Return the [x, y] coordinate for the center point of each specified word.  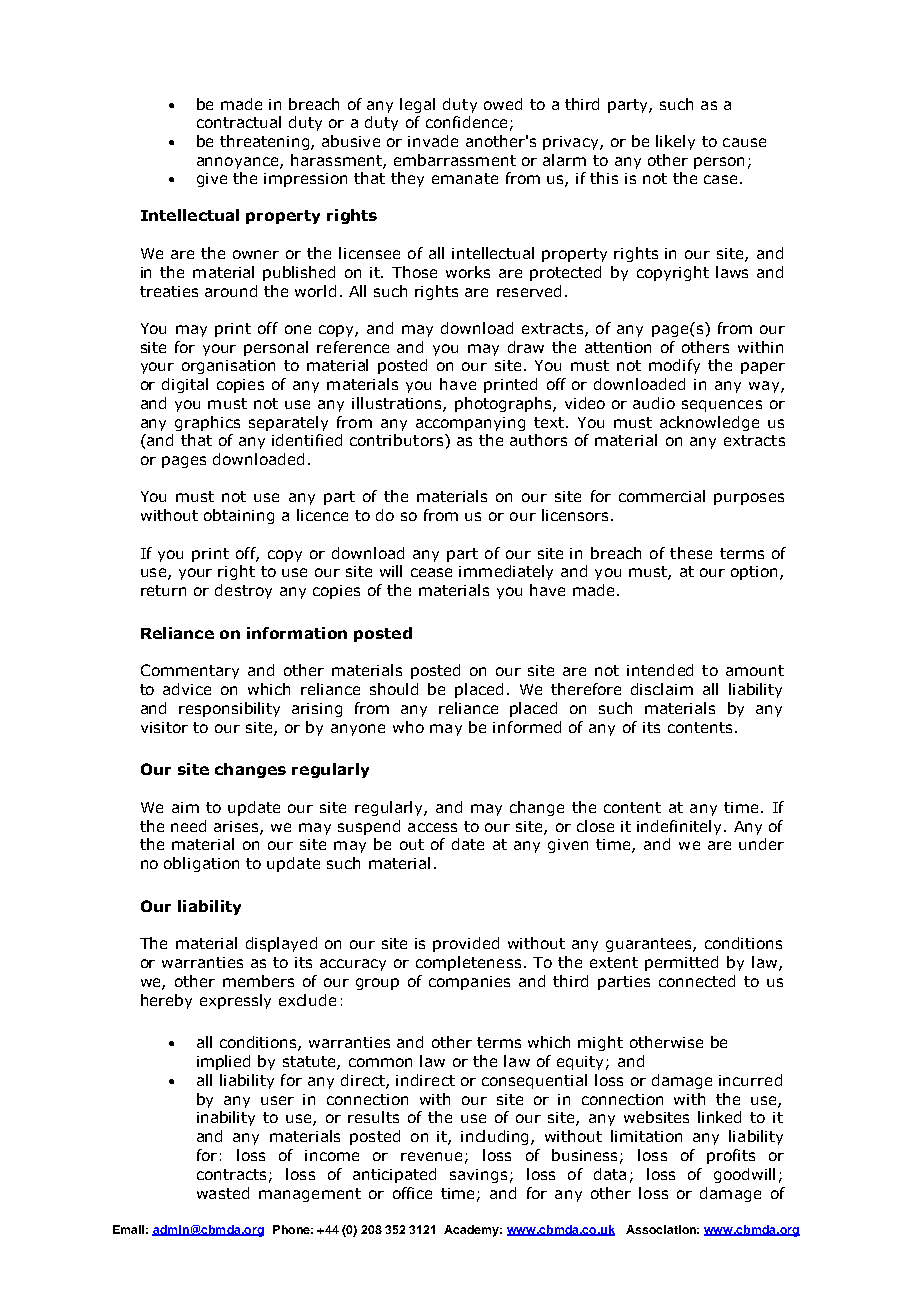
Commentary [190, 671]
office [412, 1193]
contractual [239, 122]
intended [660, 670]
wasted [223, 1193]
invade [433, 141]
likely [675, 142]
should [394, 689]
